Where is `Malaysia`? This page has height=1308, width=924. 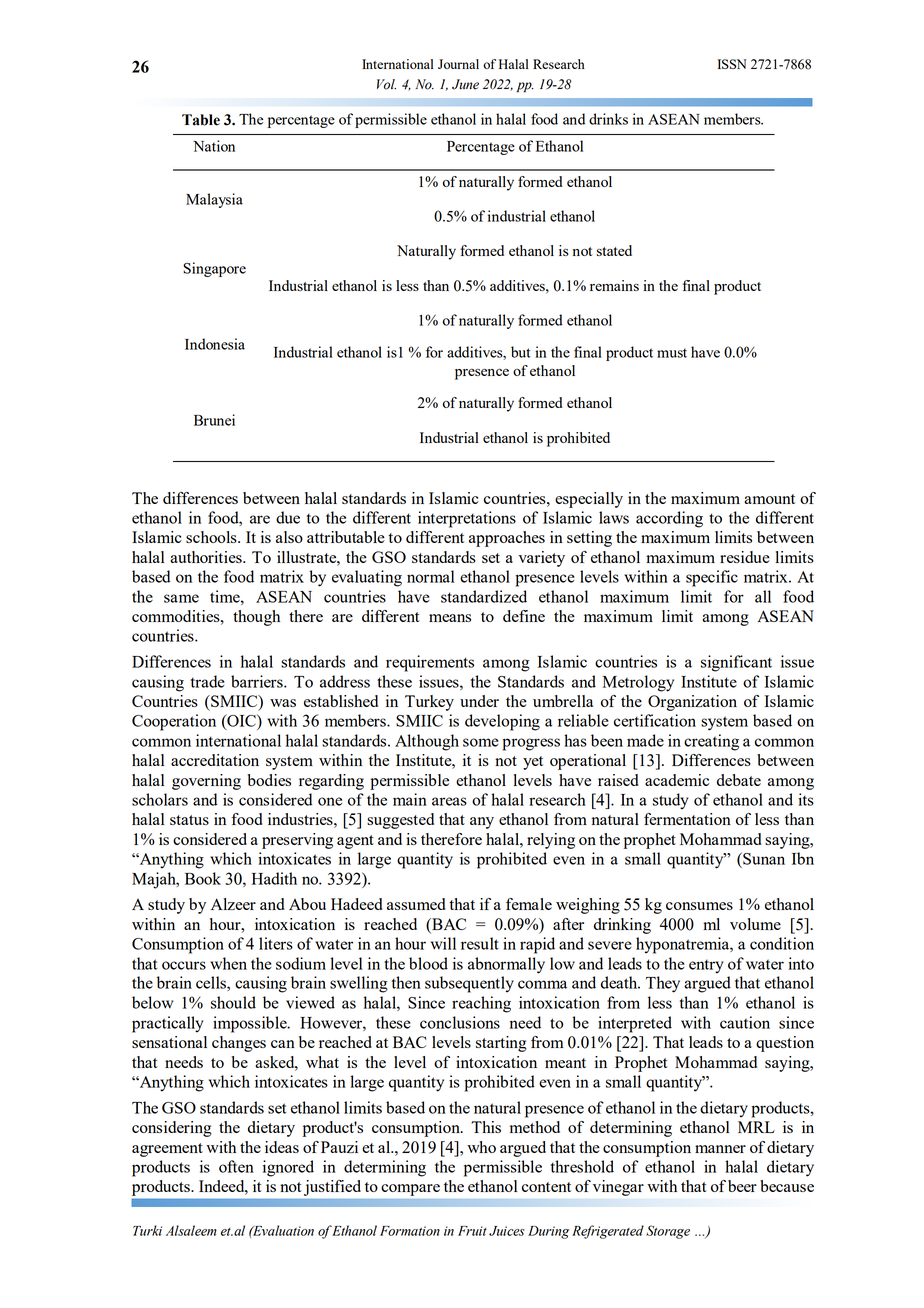
Malaysia is located at coordinates (214, 200).
